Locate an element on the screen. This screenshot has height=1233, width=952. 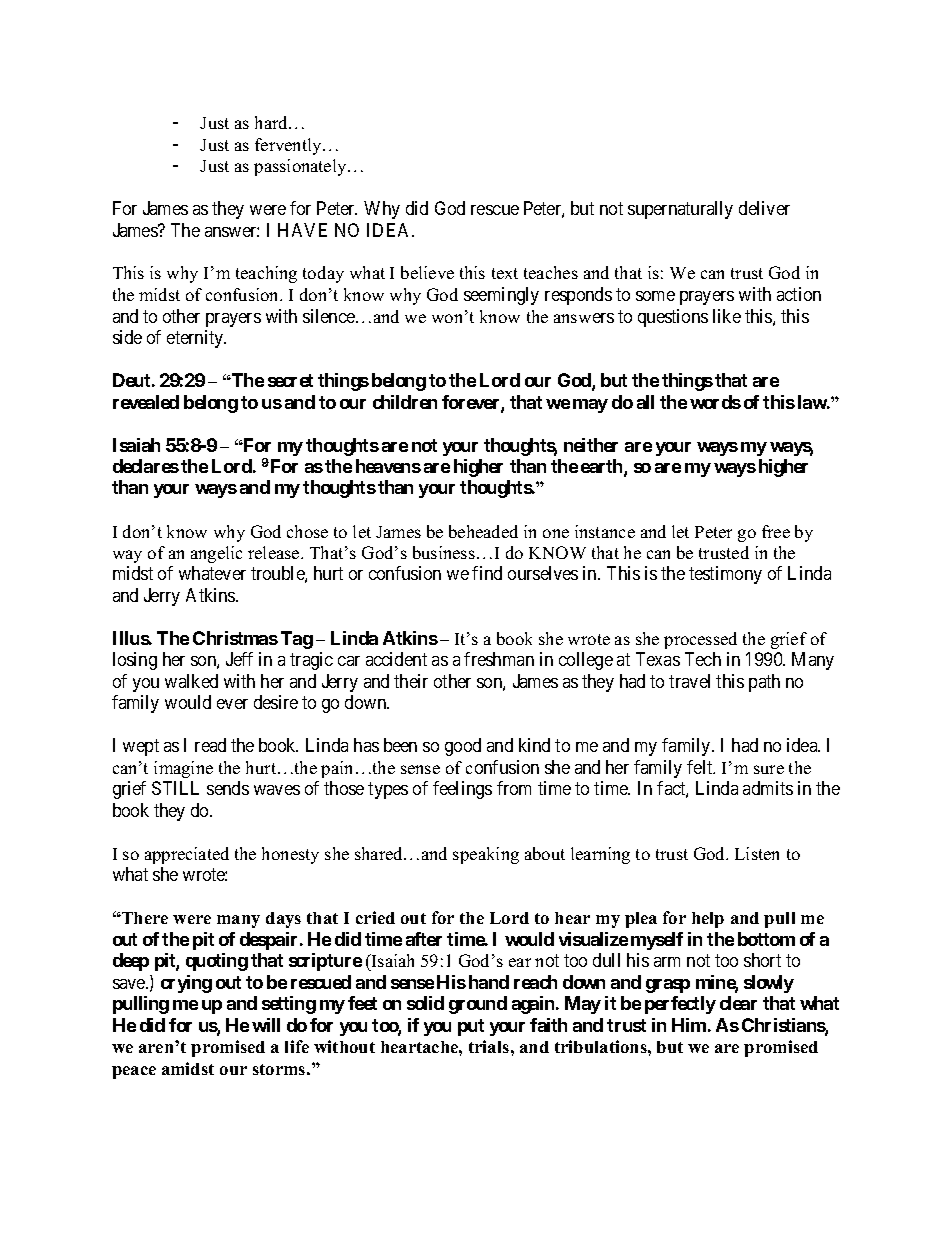
children is located at coordinates (405, 402).
